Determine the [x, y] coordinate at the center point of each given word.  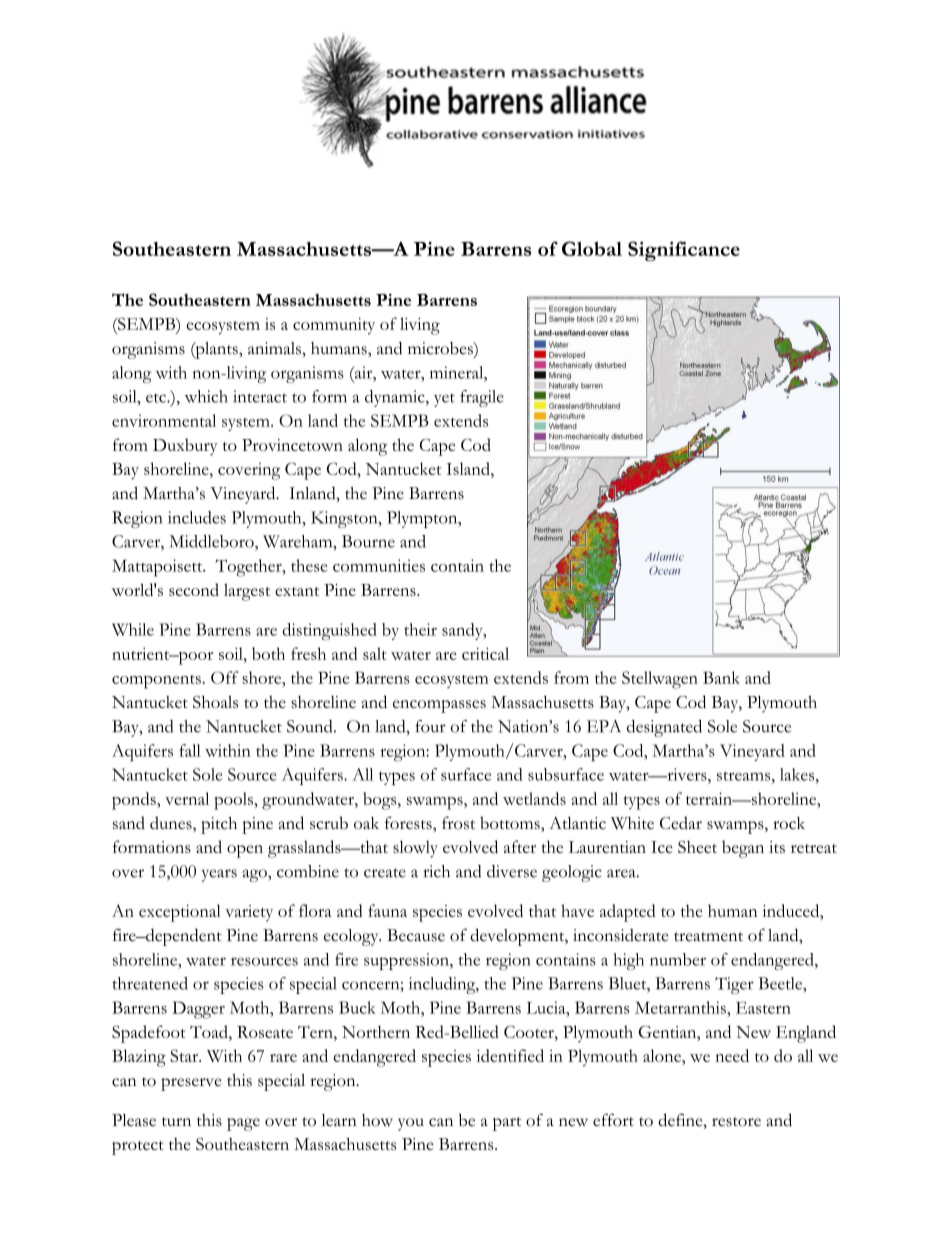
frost [458, 822]
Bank [721, 677]
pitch [219, 825]
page [243, 1124]
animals [275, 348]
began [743, 849]
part [507, 1124]
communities [379, 565]
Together [249, 568]
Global [592, 248]
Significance [684, 251]
